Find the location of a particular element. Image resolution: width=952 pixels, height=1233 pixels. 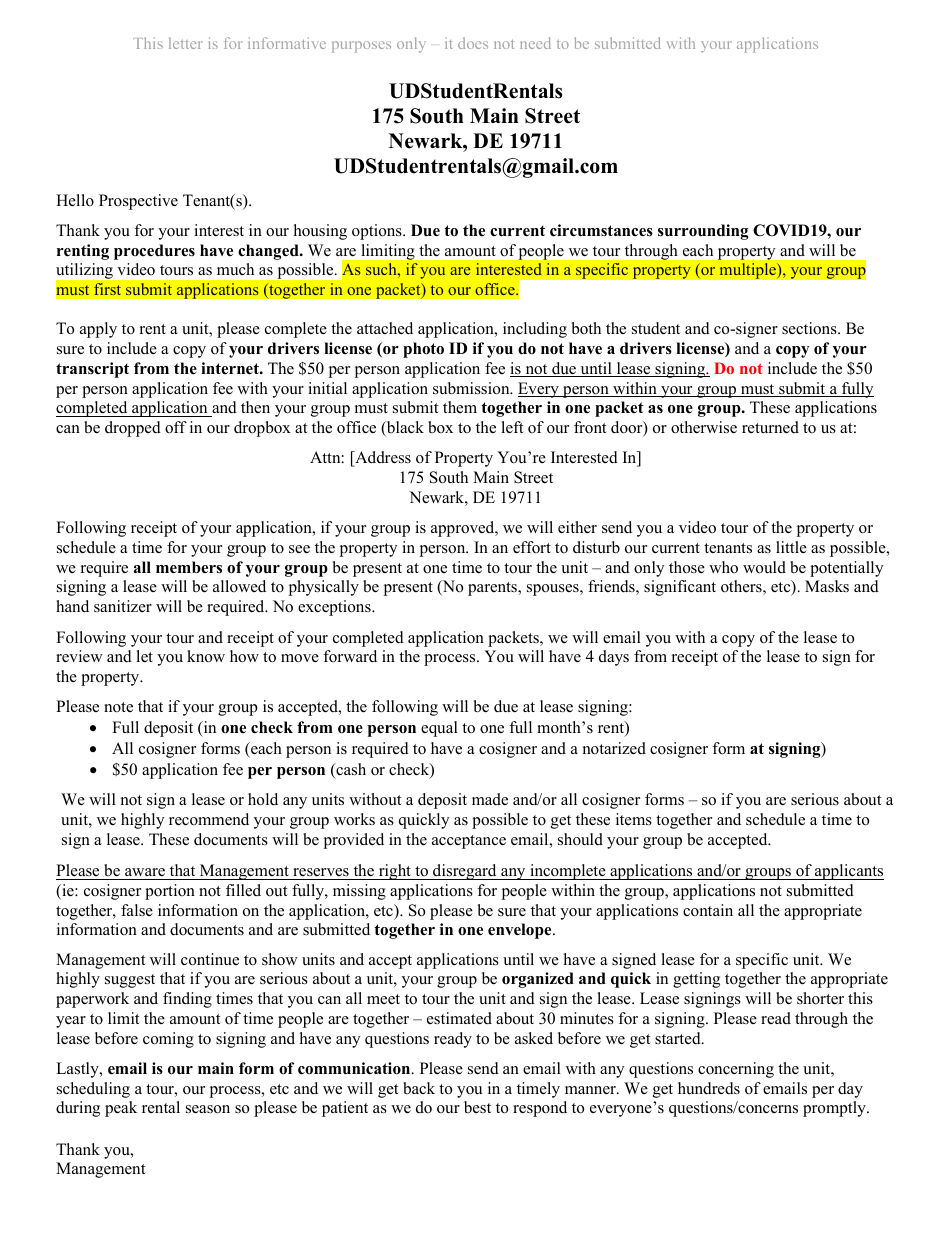

returned is located at coordinates (770, 427).
